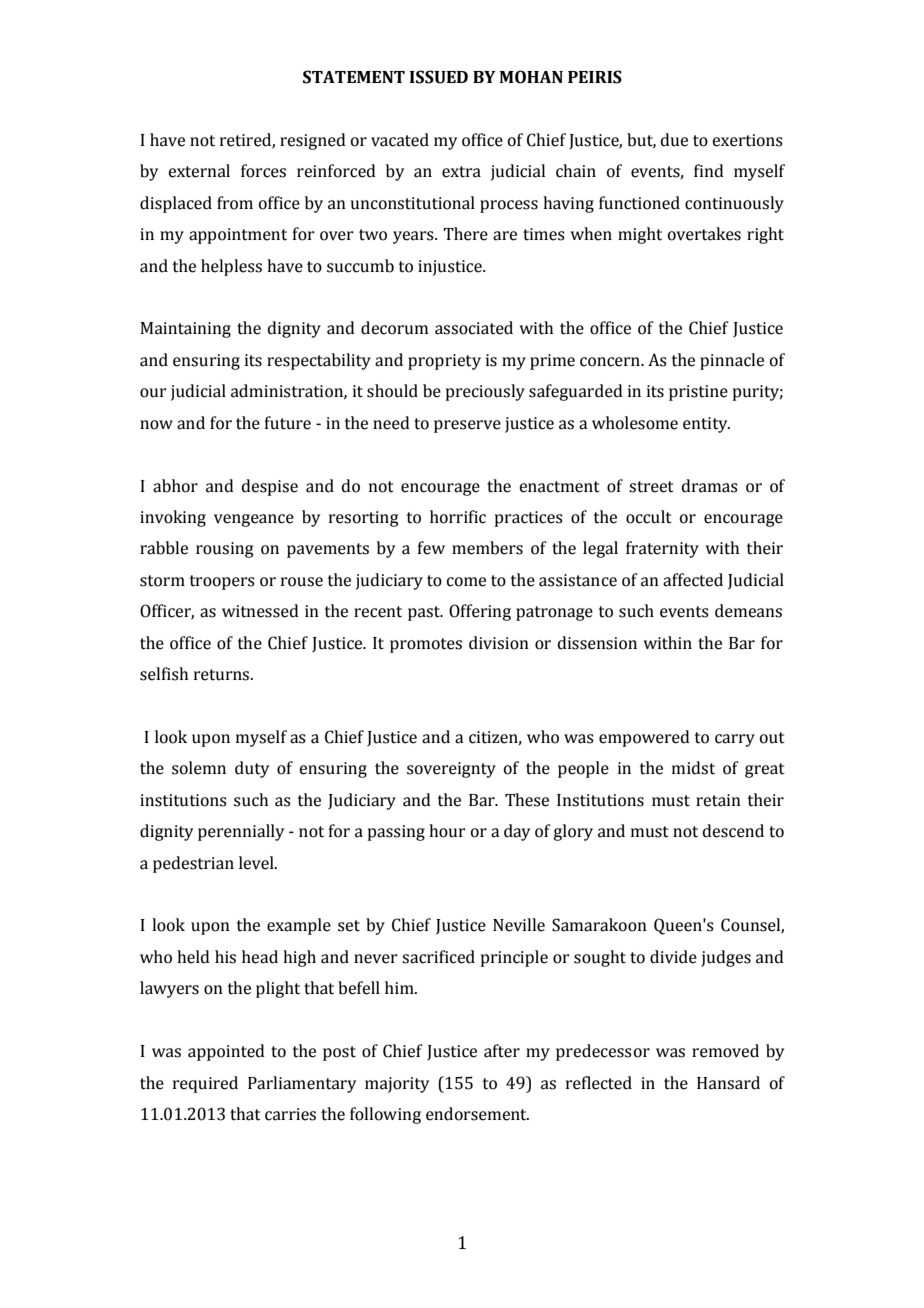  What do you see at coordinates (732, 361) in the image?
I see `pinnacle` at bounding box center [732, 361].
